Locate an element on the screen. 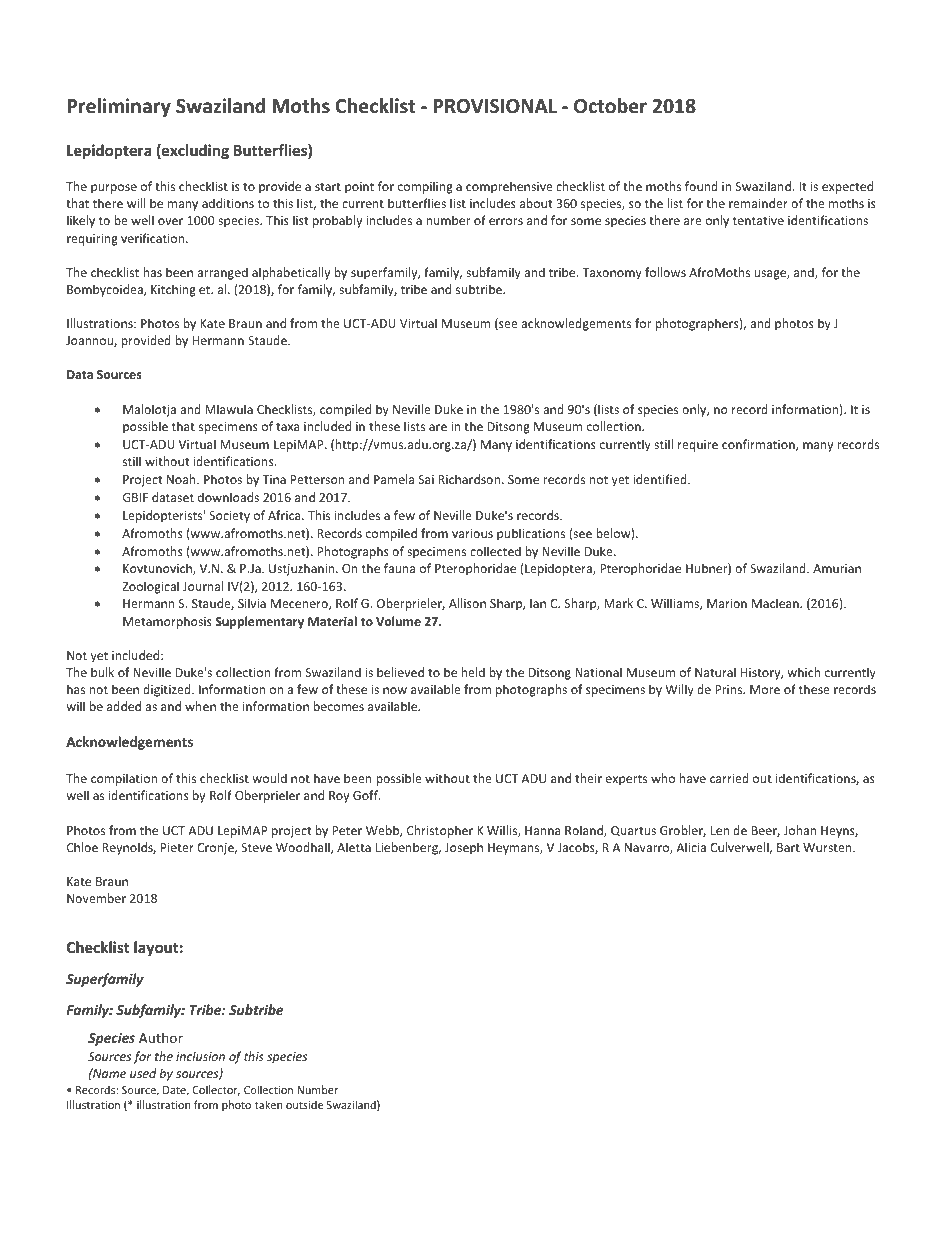 Image resolution: width=952 pixels, height=1233 pixels. excluding is located at coordinates (194, 151).
